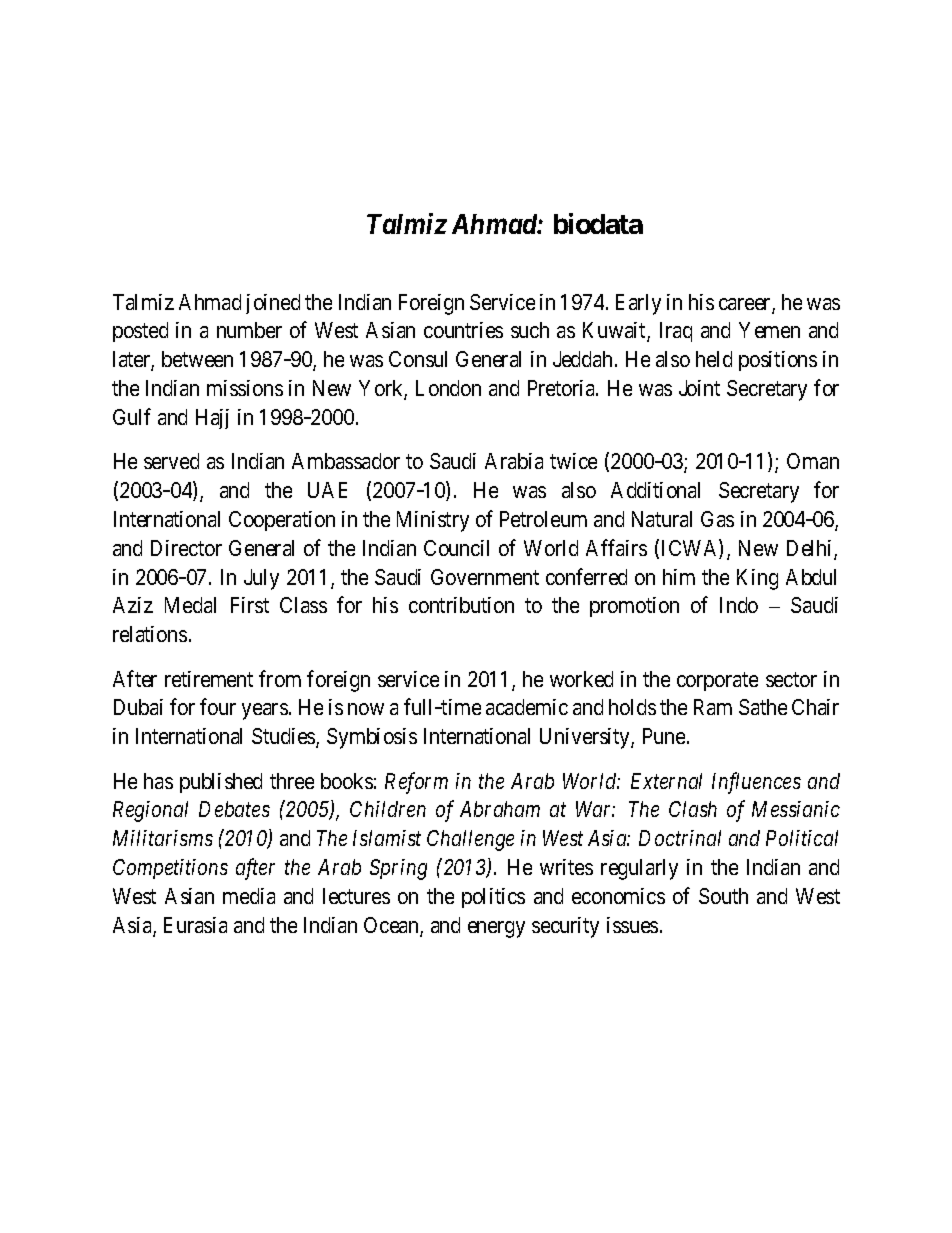 The image size is (952, 1233). Describe the element at coordinates (493, 898) in the screenshot. I see `politics` at that location.
